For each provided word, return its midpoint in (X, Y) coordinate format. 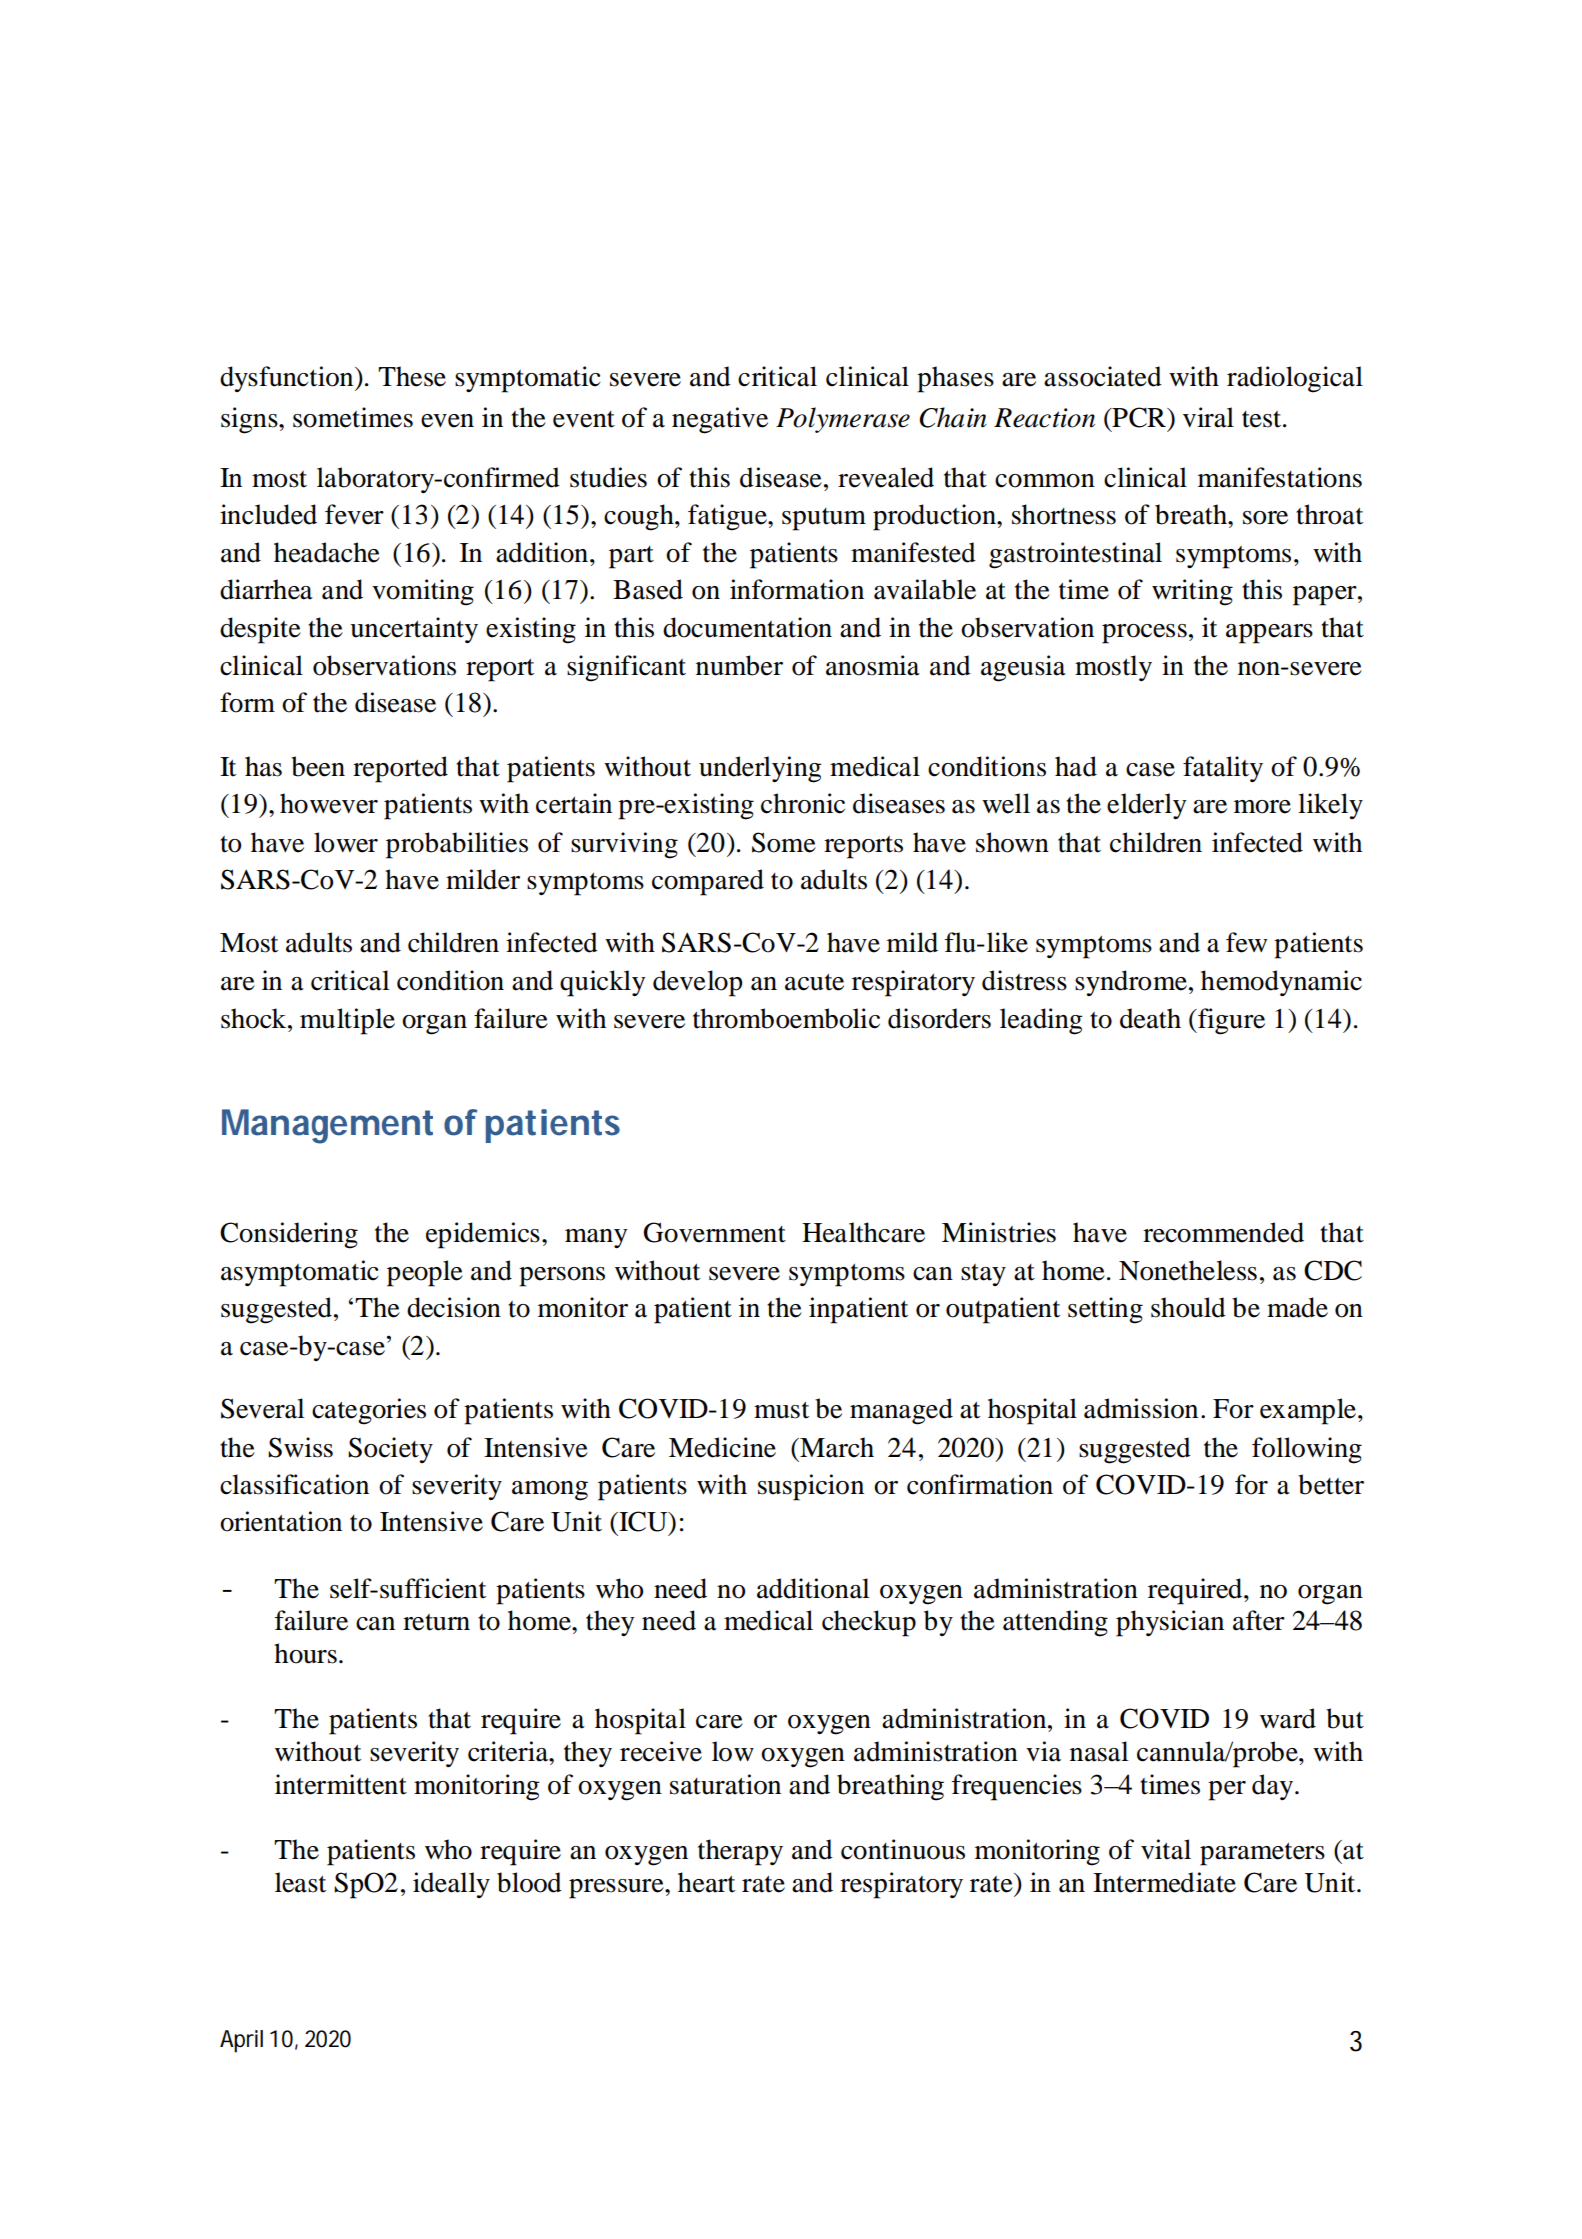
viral (1208, 417)
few (1246, 942)
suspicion (811, 1487)
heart (706, 1882)
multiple (347, 1021)
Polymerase (843, 420)
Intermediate (1164, 1882)
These (412, 376)
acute (814, 982)
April (241, 2041)
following (1307, 1450)
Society (390, 1450)
